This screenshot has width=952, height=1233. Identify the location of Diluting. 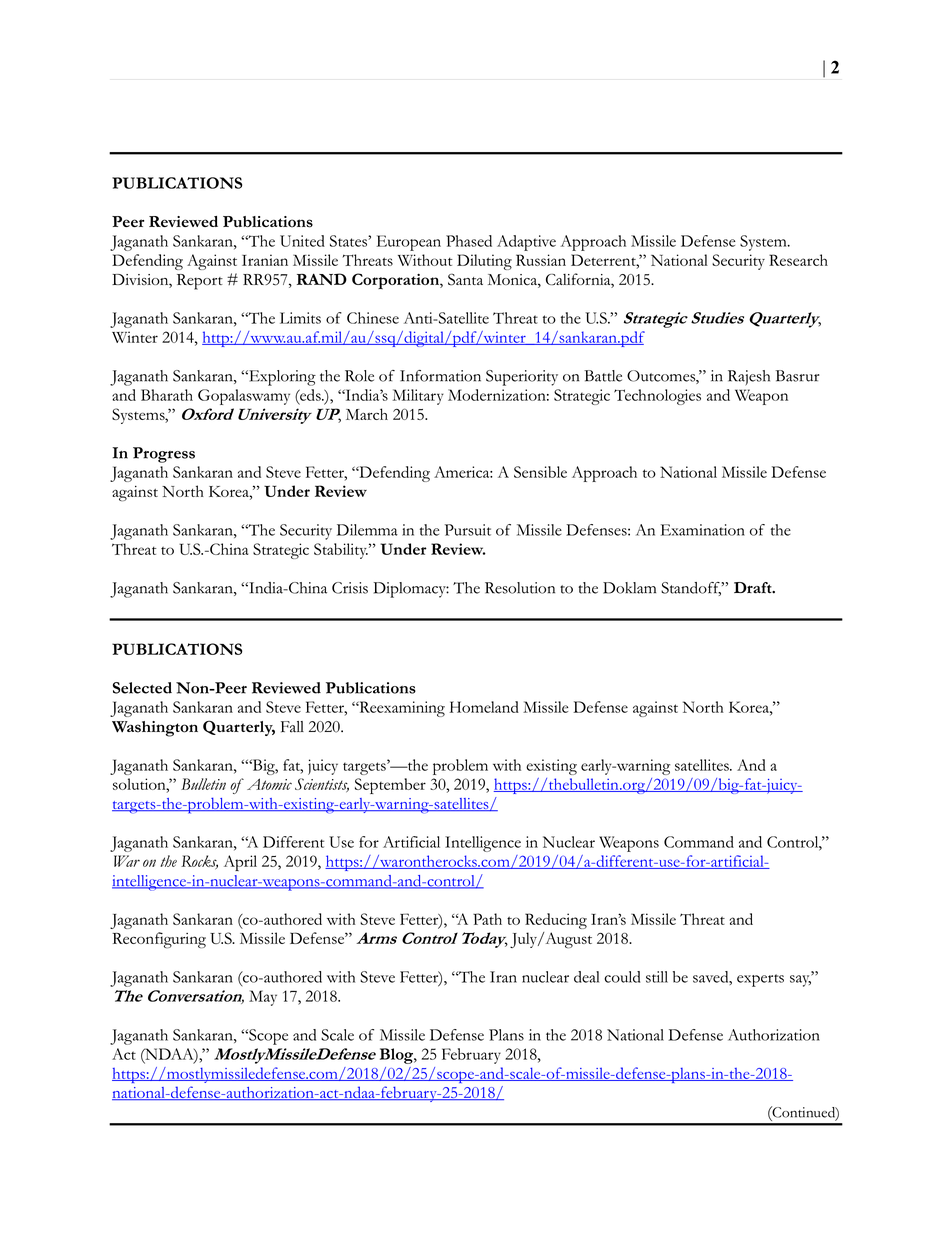
(484, 262).
